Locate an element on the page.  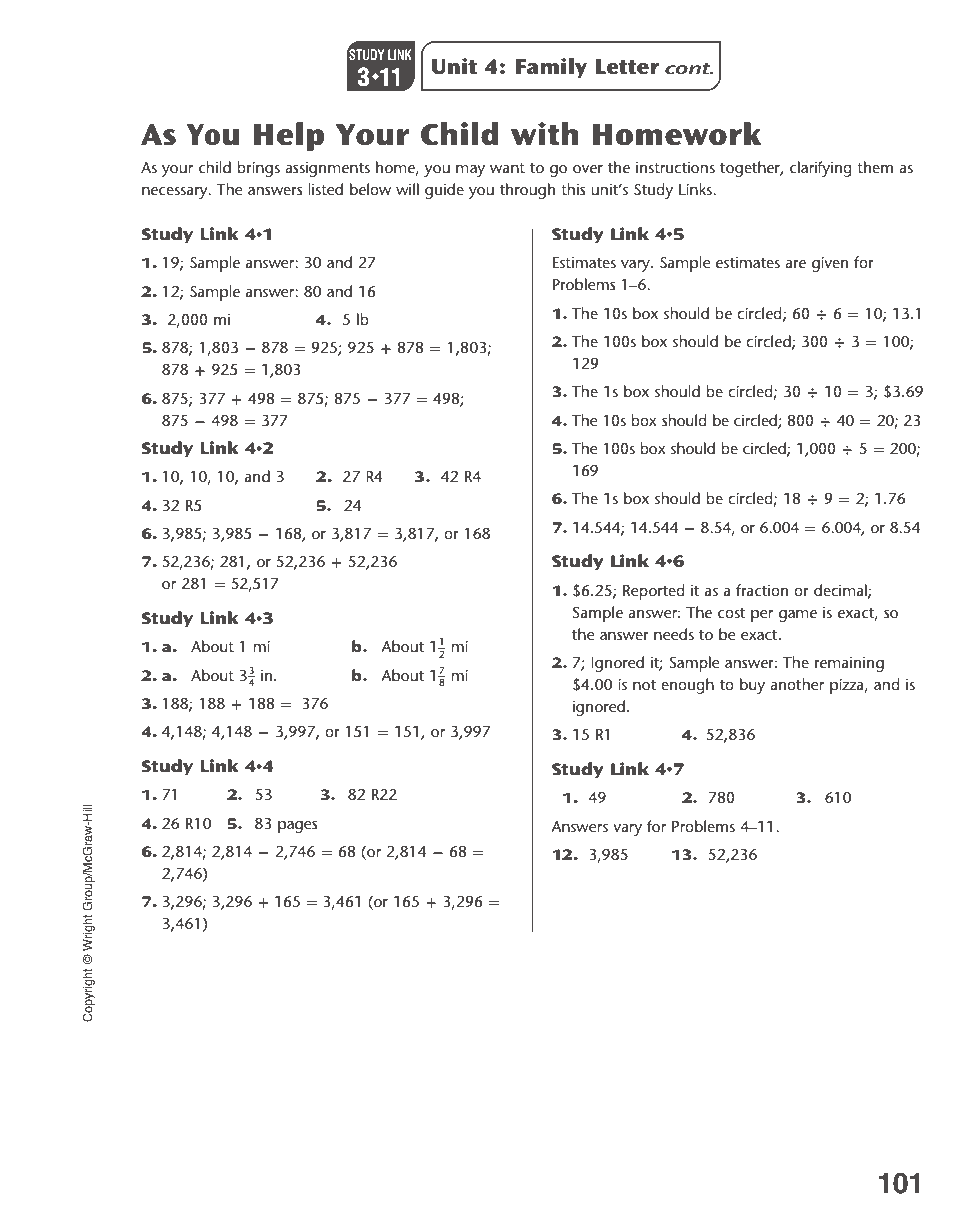
Family is located at coordinates (551, 68).
